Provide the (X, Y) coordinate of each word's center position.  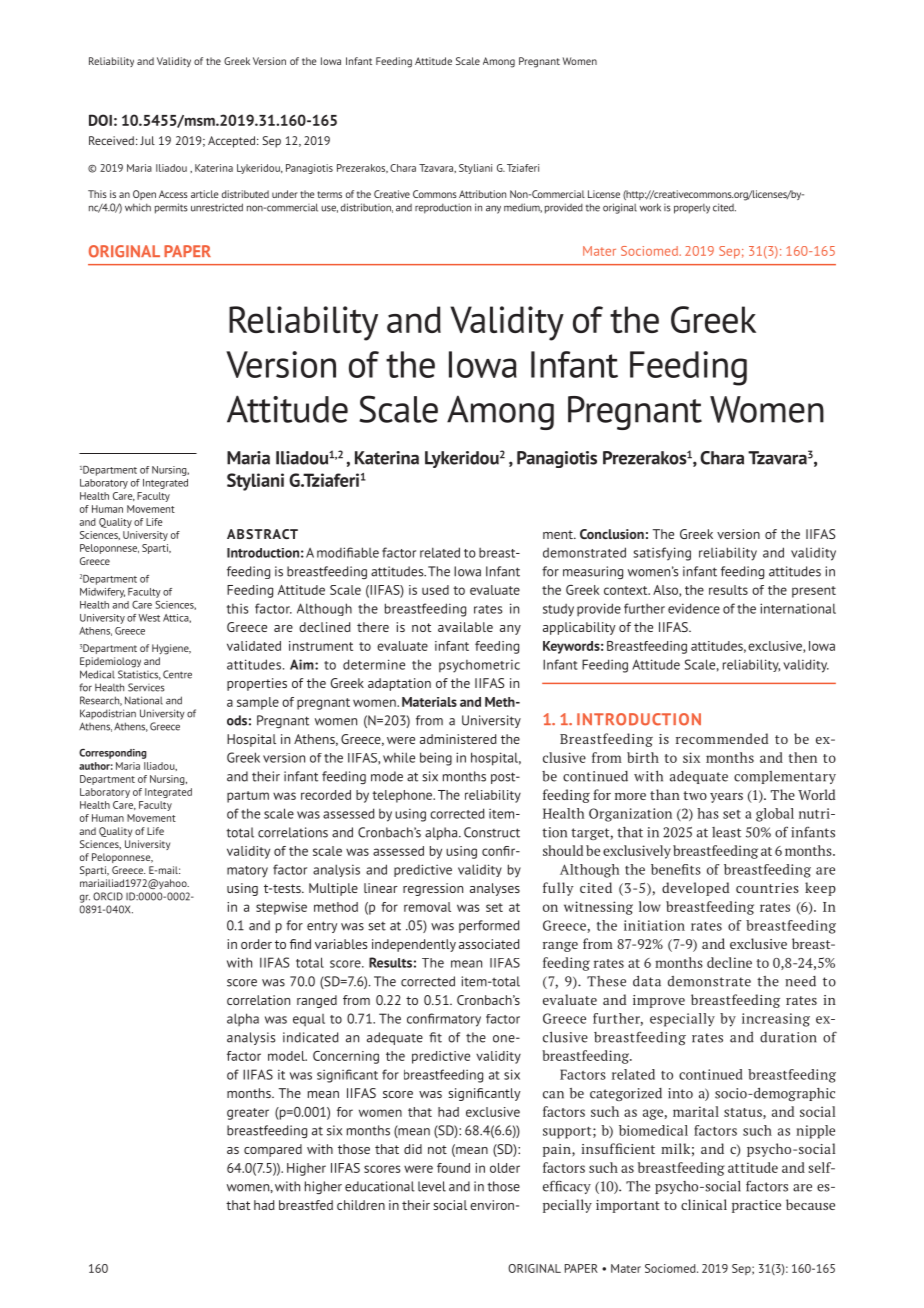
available (465, 627)
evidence (694, 608)
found (453, 1168)
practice (756, 1206)
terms (329, 194)
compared (273, 1150)
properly (692, 209)
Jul (147, 140)
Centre (177, 674)
